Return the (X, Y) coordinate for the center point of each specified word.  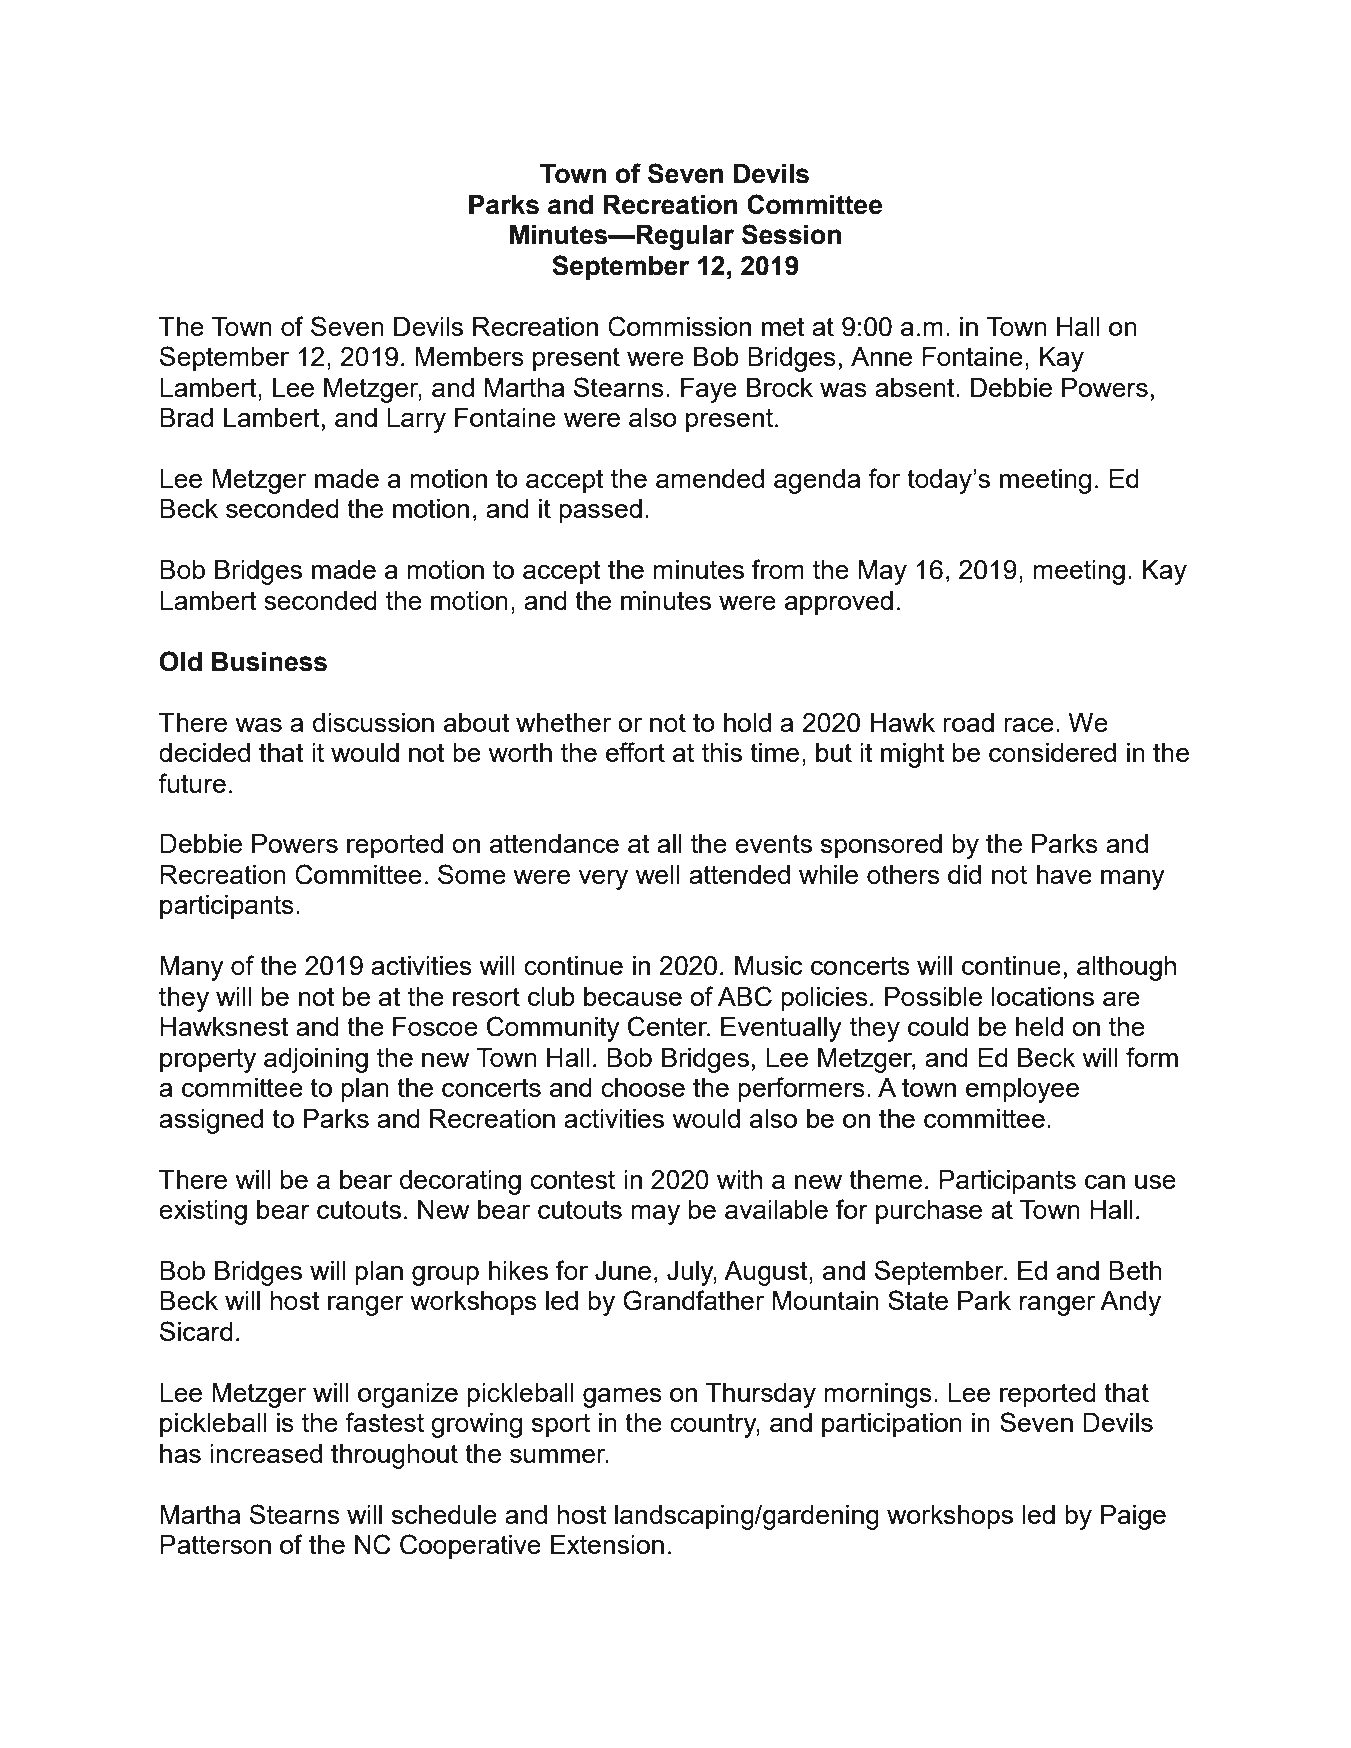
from (778, 569)
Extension (607, 1544)
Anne (881, 356)
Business (269, 662)
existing (203, 1212)
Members (469, 356)
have (1064, 874)
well (657, 874)
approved (839, 603)
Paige (1133, 1517)
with (739, 1179)
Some (472, 874)
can (1105, 1182)
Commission (679, 326)
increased (266, 1453)
